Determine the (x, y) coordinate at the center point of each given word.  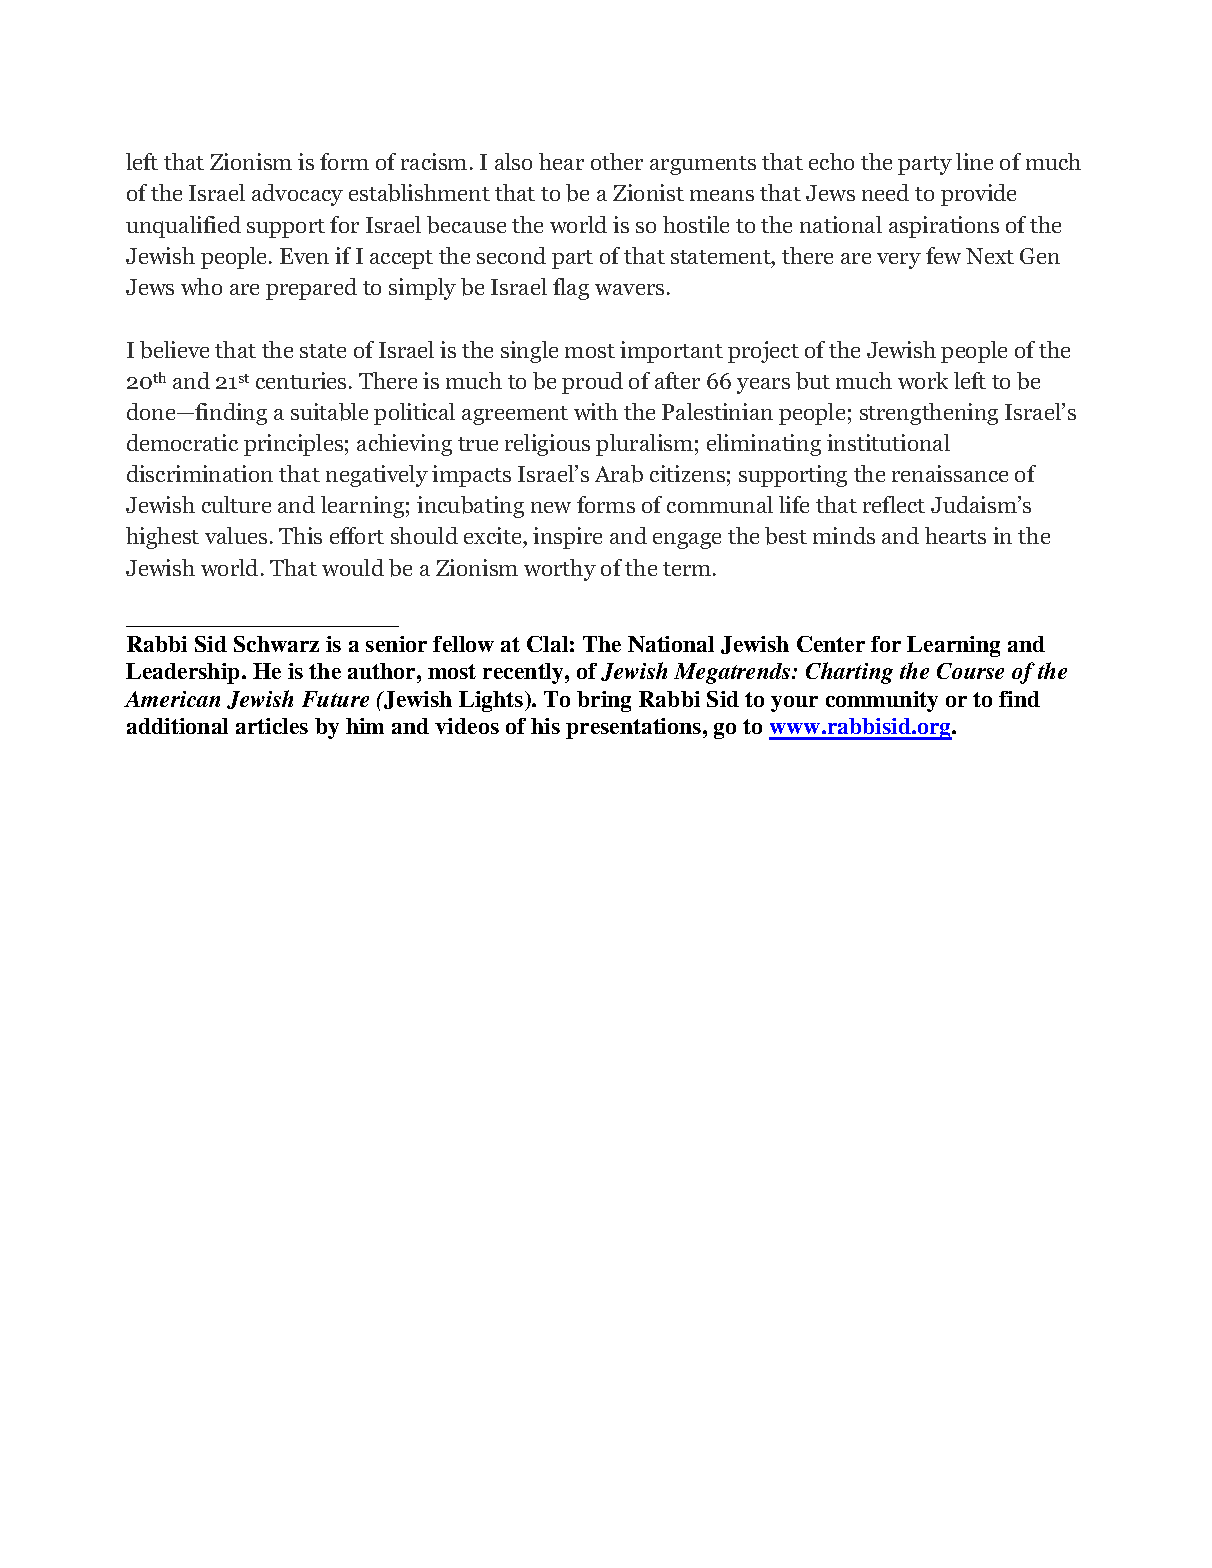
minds (844, 535)
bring (604, 701)
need (885, 192)
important (671, 352)
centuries (301, 380)
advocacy (297, 195)
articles (272, 726)
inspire (567, 538)
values (236, 535)
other (617, 161)
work (923, 380)
